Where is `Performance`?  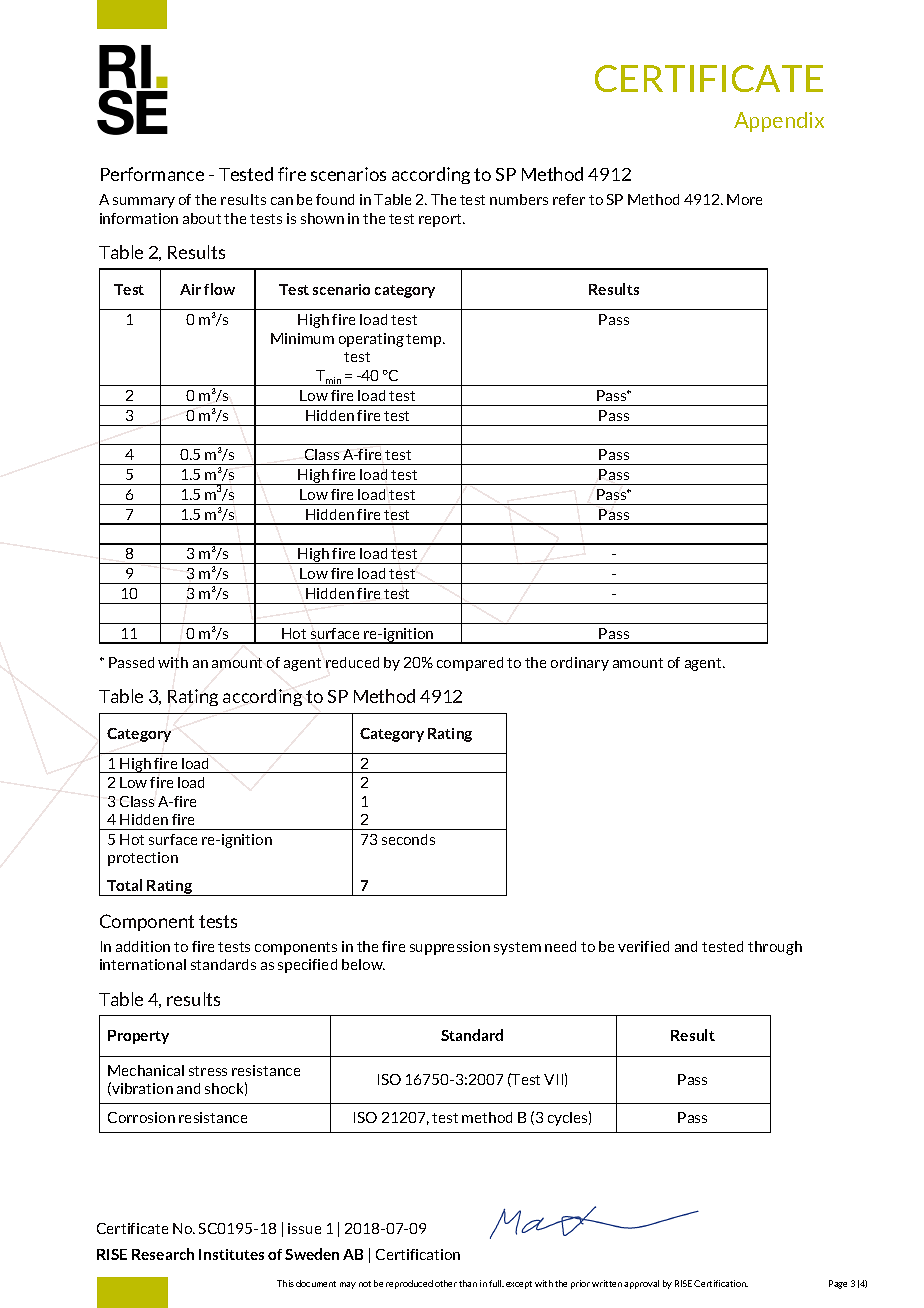 Performance is located at coordinates (152, 174).
